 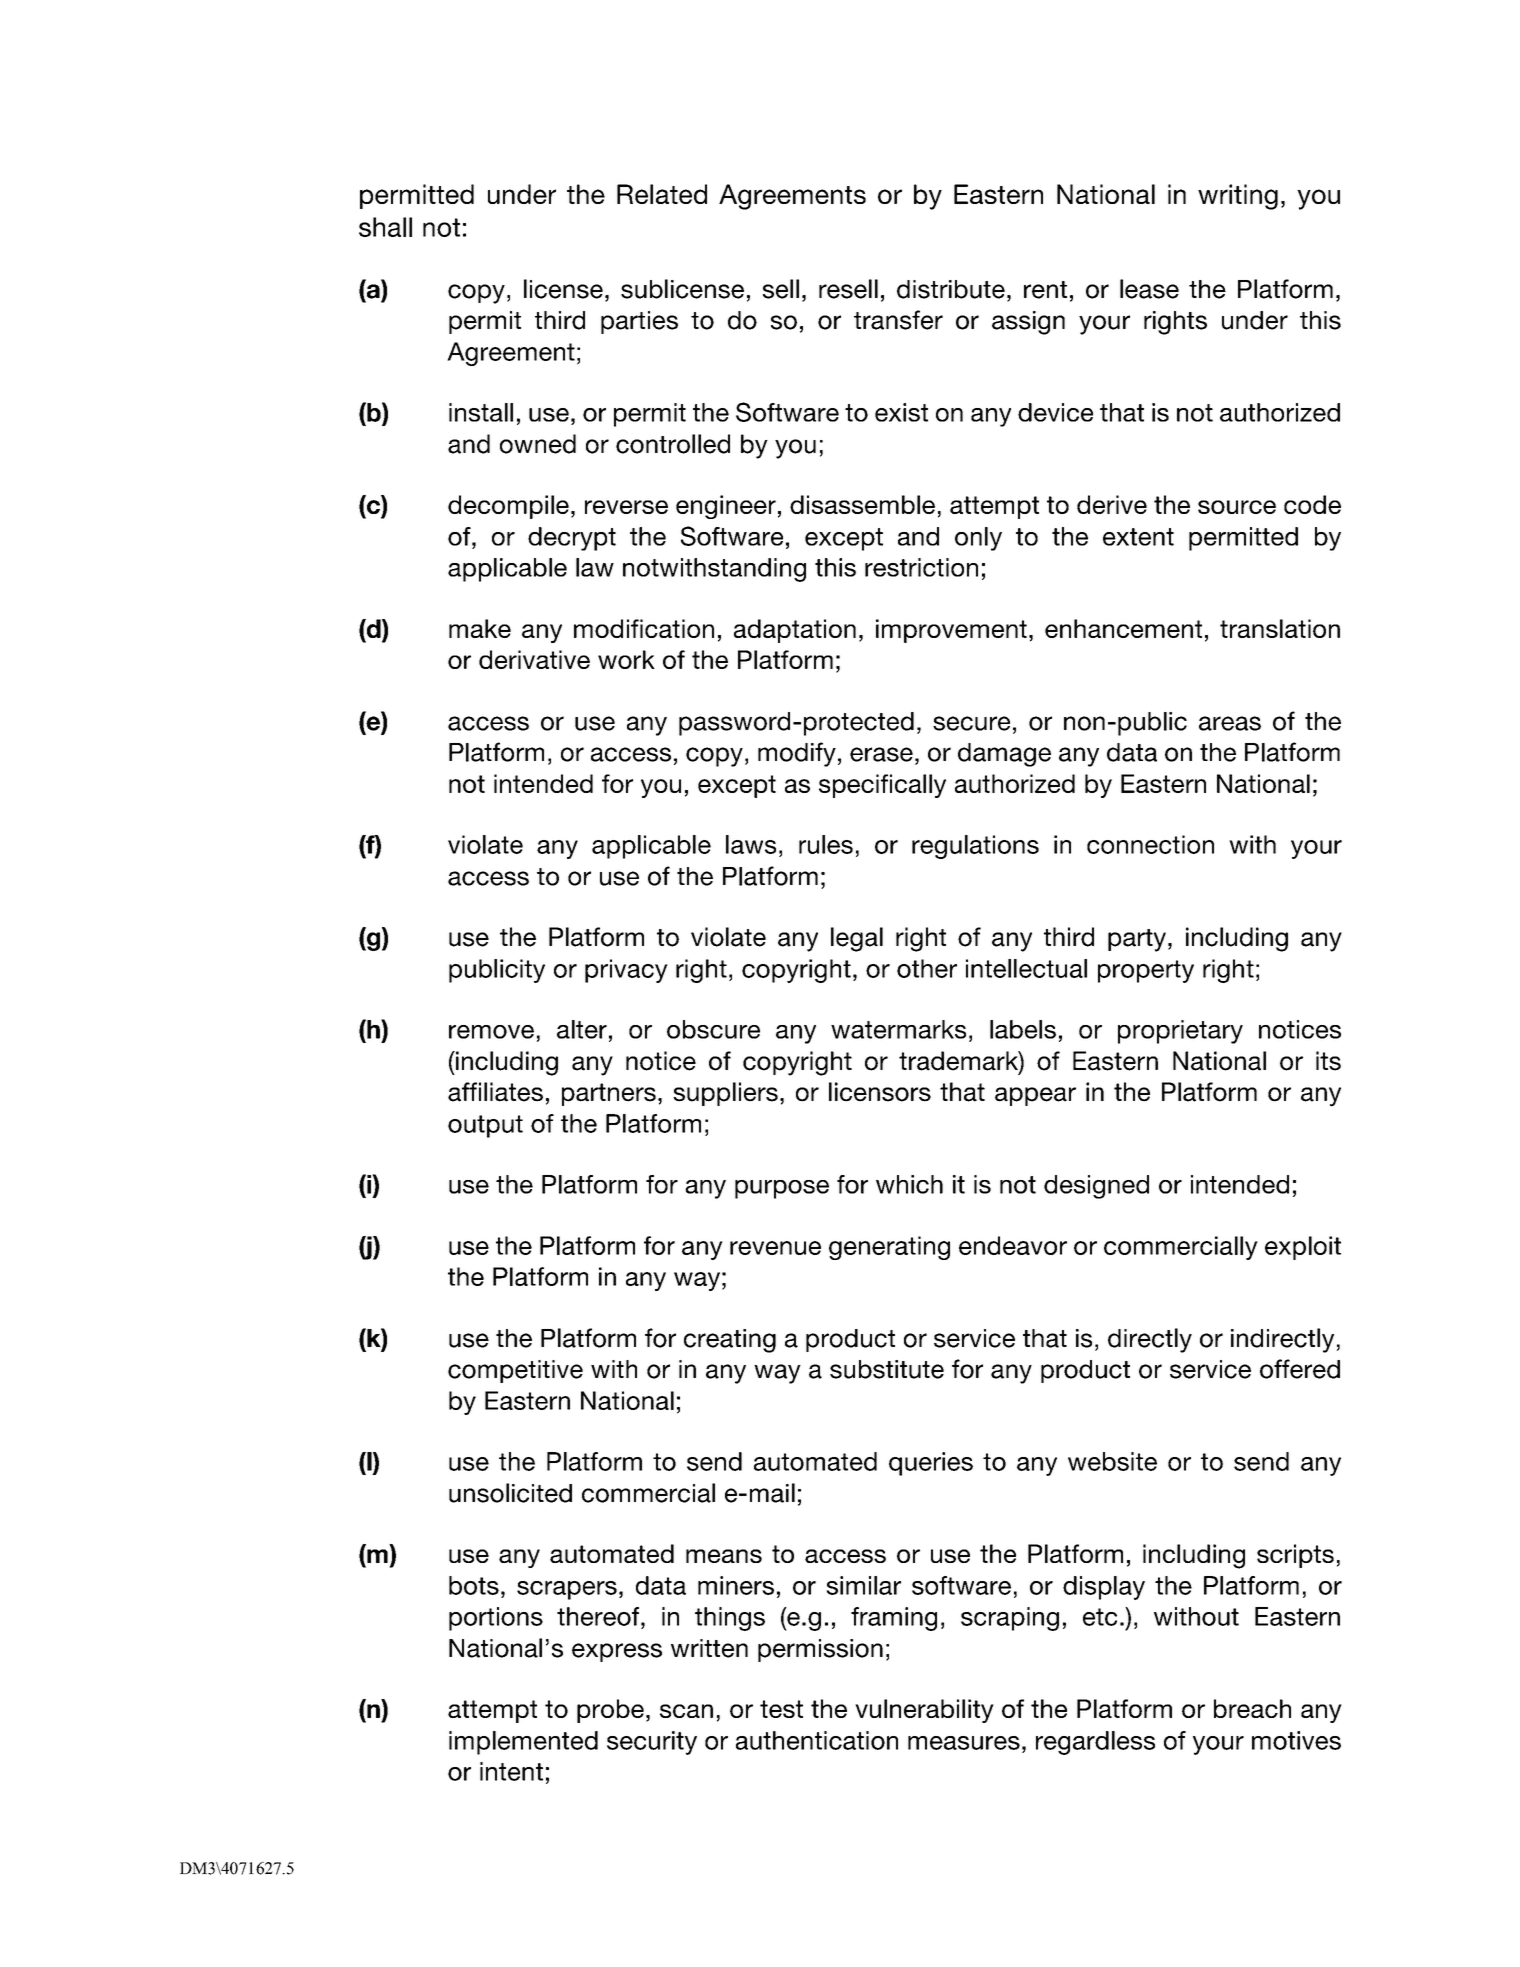 What do you see at coordinates (795, 631) in the image?
I see `adaptation` at bounding box center [795, 631].
